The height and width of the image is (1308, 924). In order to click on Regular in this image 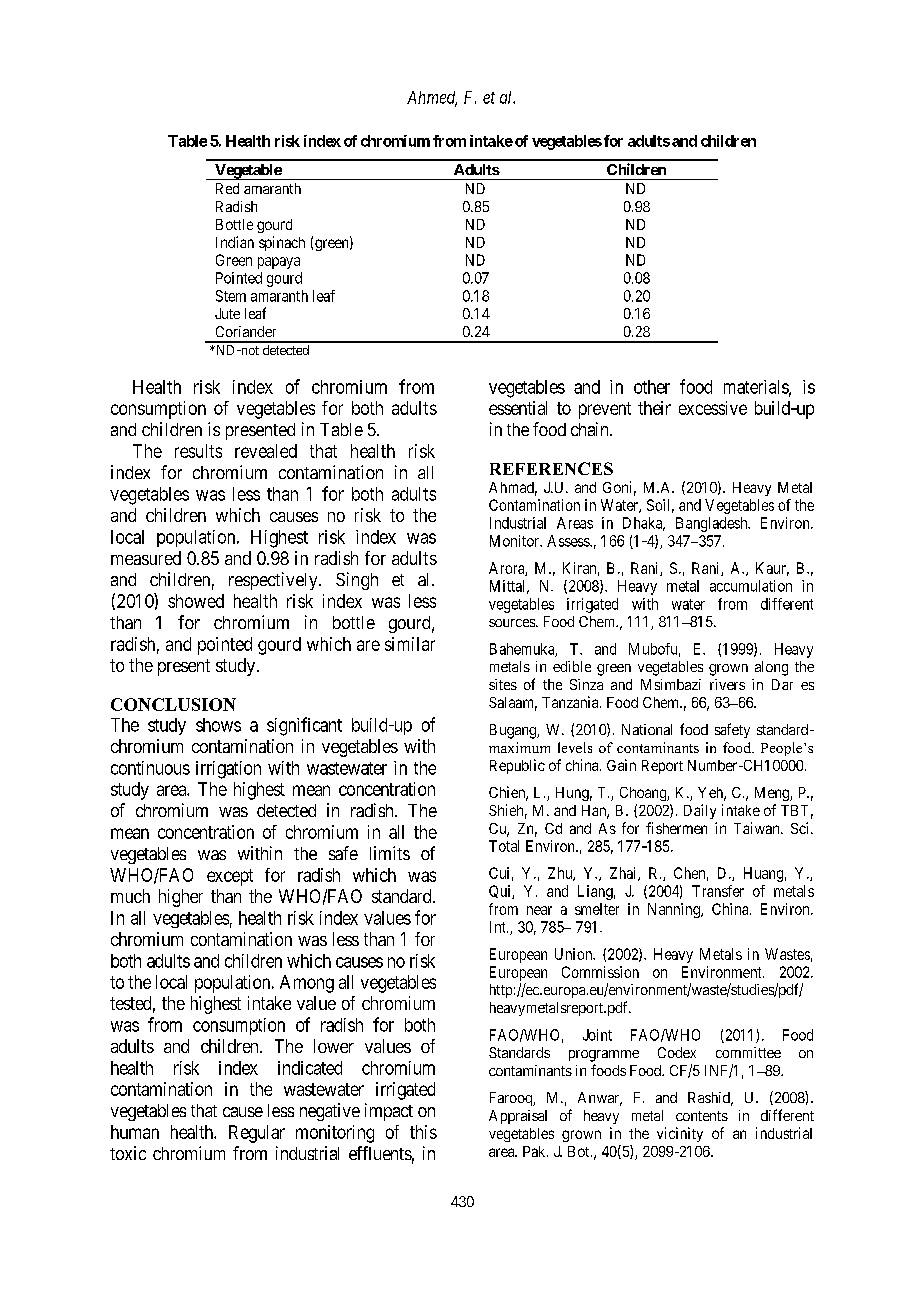, I will do `click(257, 1134)`.
